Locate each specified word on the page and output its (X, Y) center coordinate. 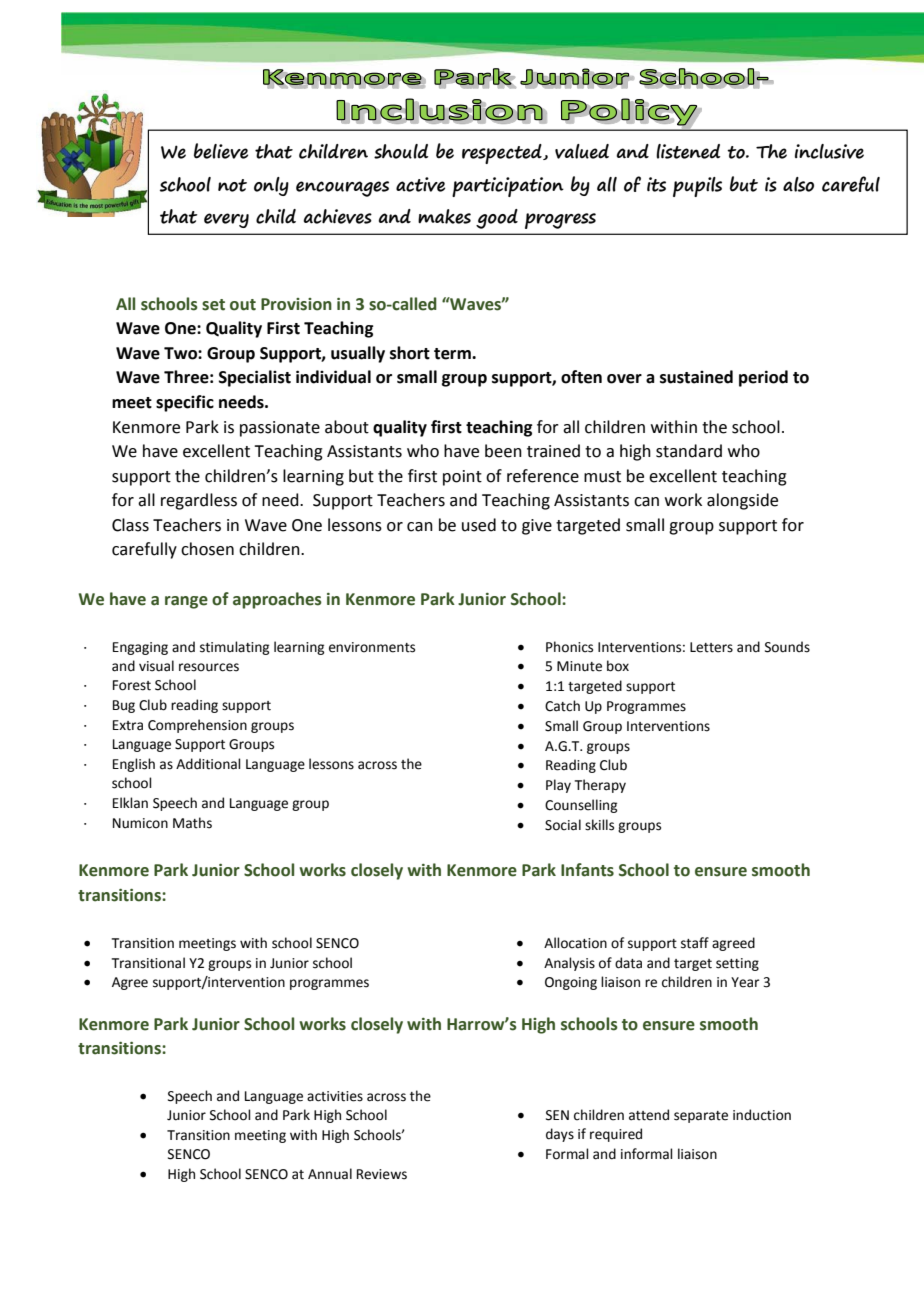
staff (695, 943)
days (560, 1135)
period (763, 378)
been (503, 451)
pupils (697, 187)
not (232, 185)
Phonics (569, 647)
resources (209, 667)
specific (185, 403)
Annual (330, 1174)
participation (508, 187)
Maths (192, 823)
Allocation (575, 943)
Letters (711, 647)
